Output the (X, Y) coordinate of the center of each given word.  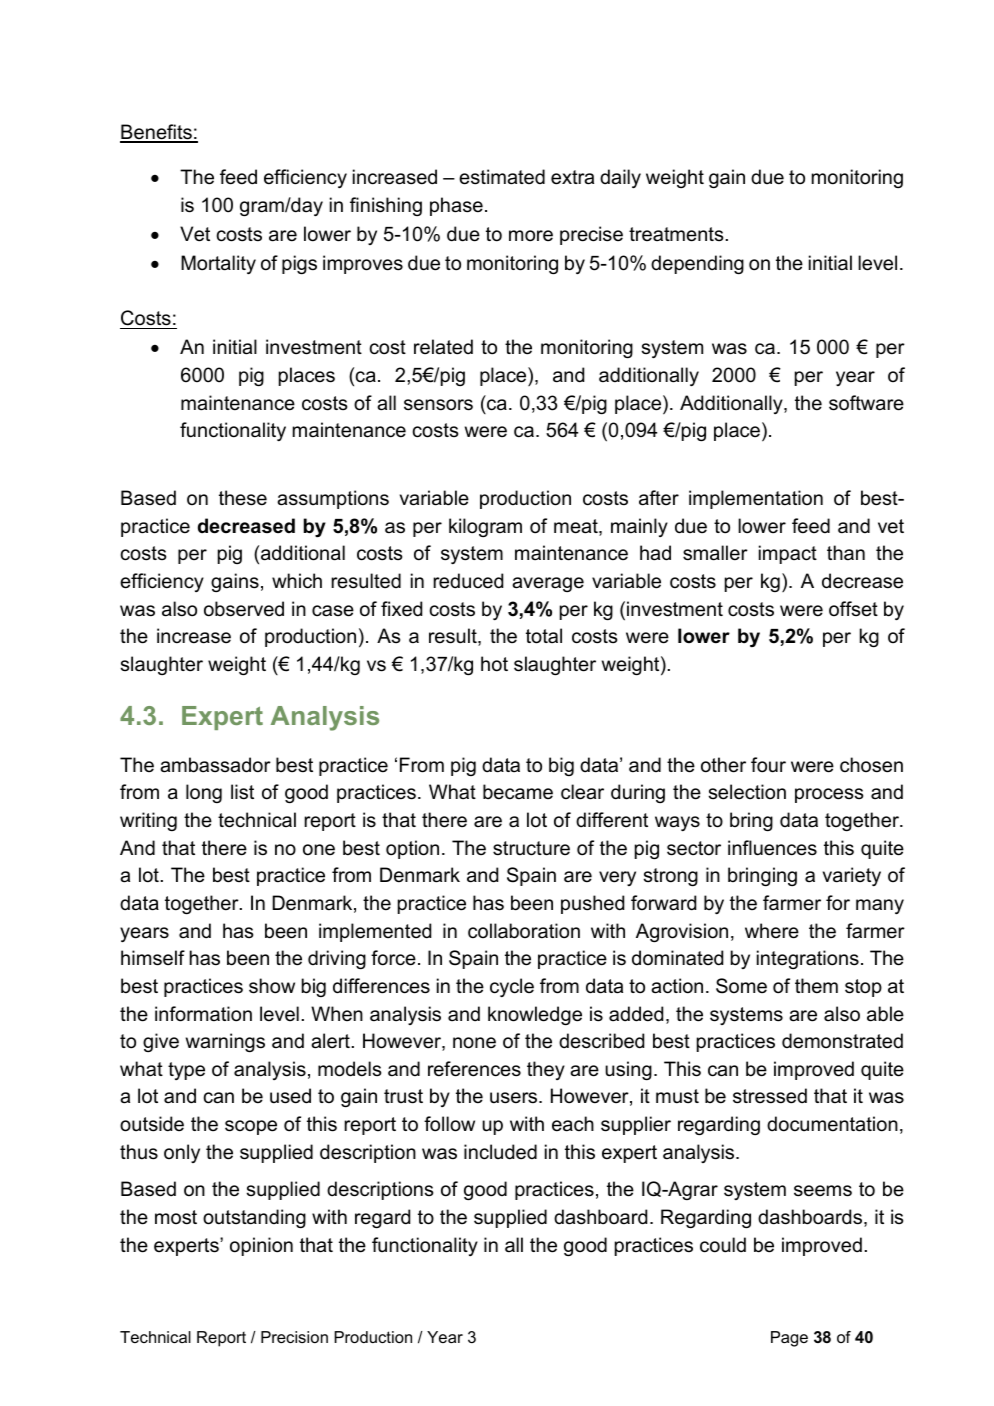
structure (531, 848)
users (515, 1098)
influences (772, 848)
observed (244, 609)
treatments (676, 234)
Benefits (157, 133)
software (866, 403)
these (243, 498)
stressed (770, 1096)
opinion (261, 1246)
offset (853, 609)
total (544, 636)
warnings (225, 1042)
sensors (438, 405)
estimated (502, 177)
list (242, 792)
